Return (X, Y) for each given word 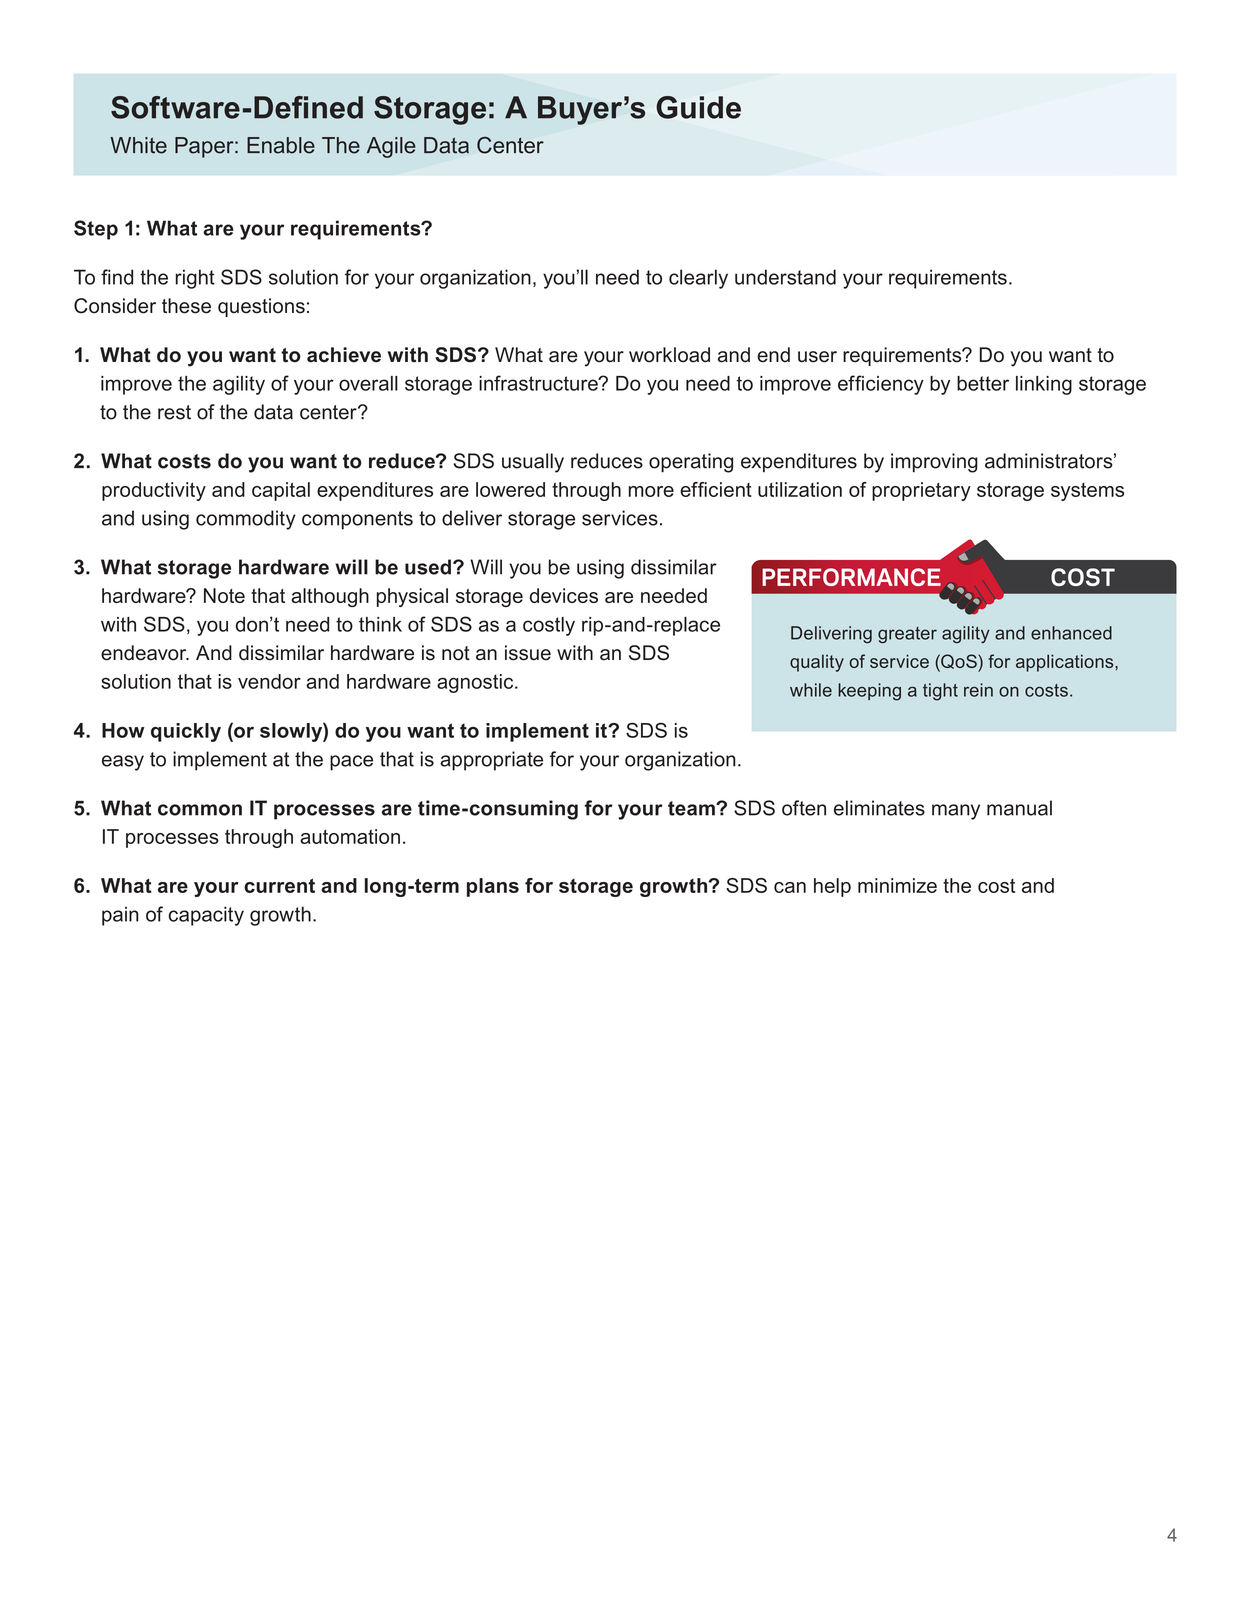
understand (785, 277)
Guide (698, 107)
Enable (281, 145)
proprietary (921, 491)
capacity (206, 916)
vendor (269, 681)
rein (978, 690)
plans (493, 887)
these (186, 306)
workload (669, 355)
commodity (246, 520)
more (651, 491)
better (983, 383)
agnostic (476, 683)
